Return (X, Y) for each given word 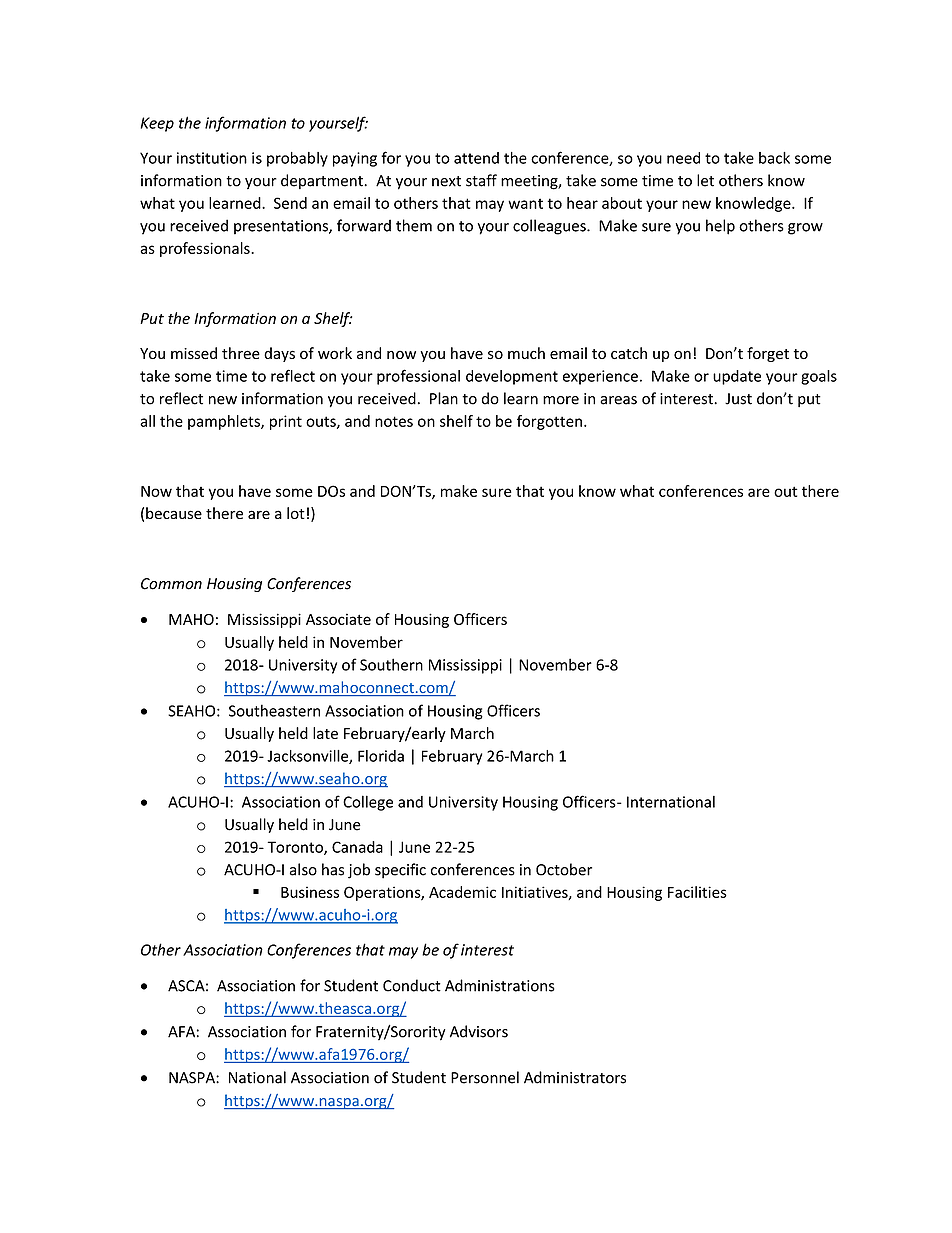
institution (212, 158)
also (303, 869)
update (737, 377)
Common (171, 584)
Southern (391, 664)
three (241, 353)
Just (738, 399)
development (512, 377)
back (774, 158)
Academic (462, 892)
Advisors (479, 1031)
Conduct (412, 985)
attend (476, 158)
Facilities (697, 892)
